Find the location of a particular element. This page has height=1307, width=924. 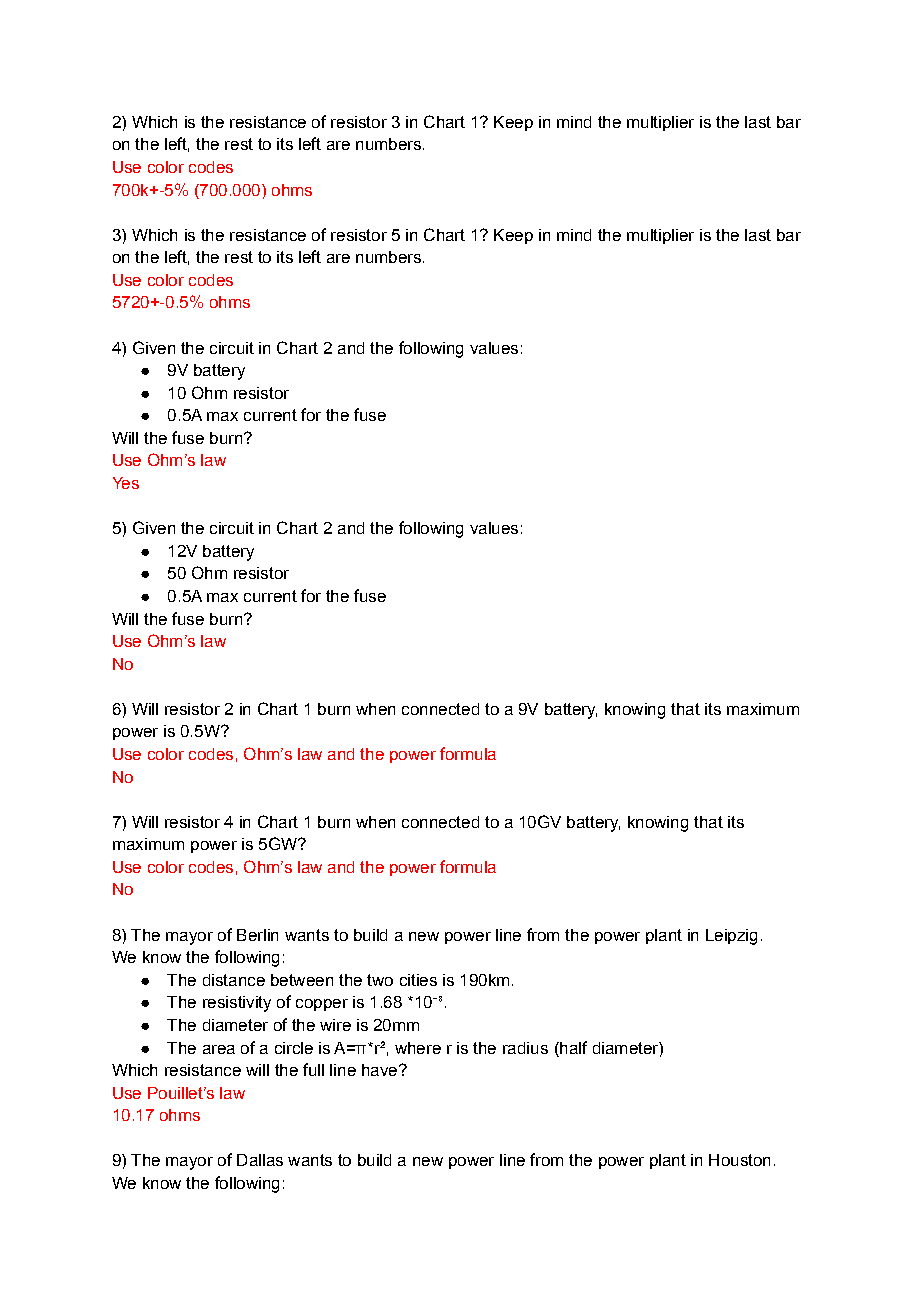

Dallas is located at coordinates (260, 1160).
